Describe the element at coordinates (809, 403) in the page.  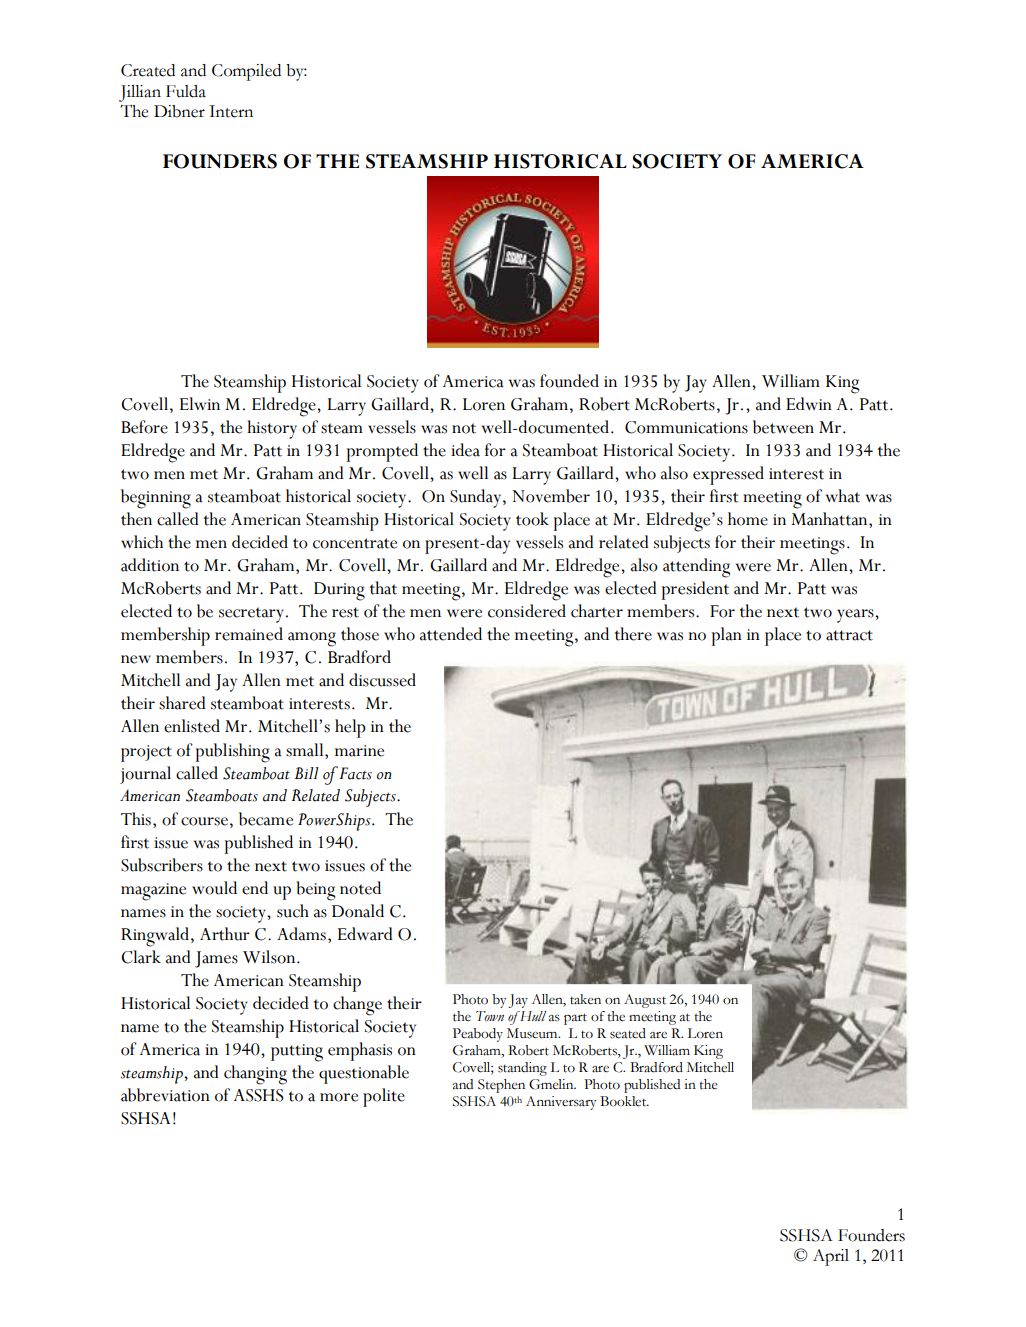
I see `Edwin` at that location.
